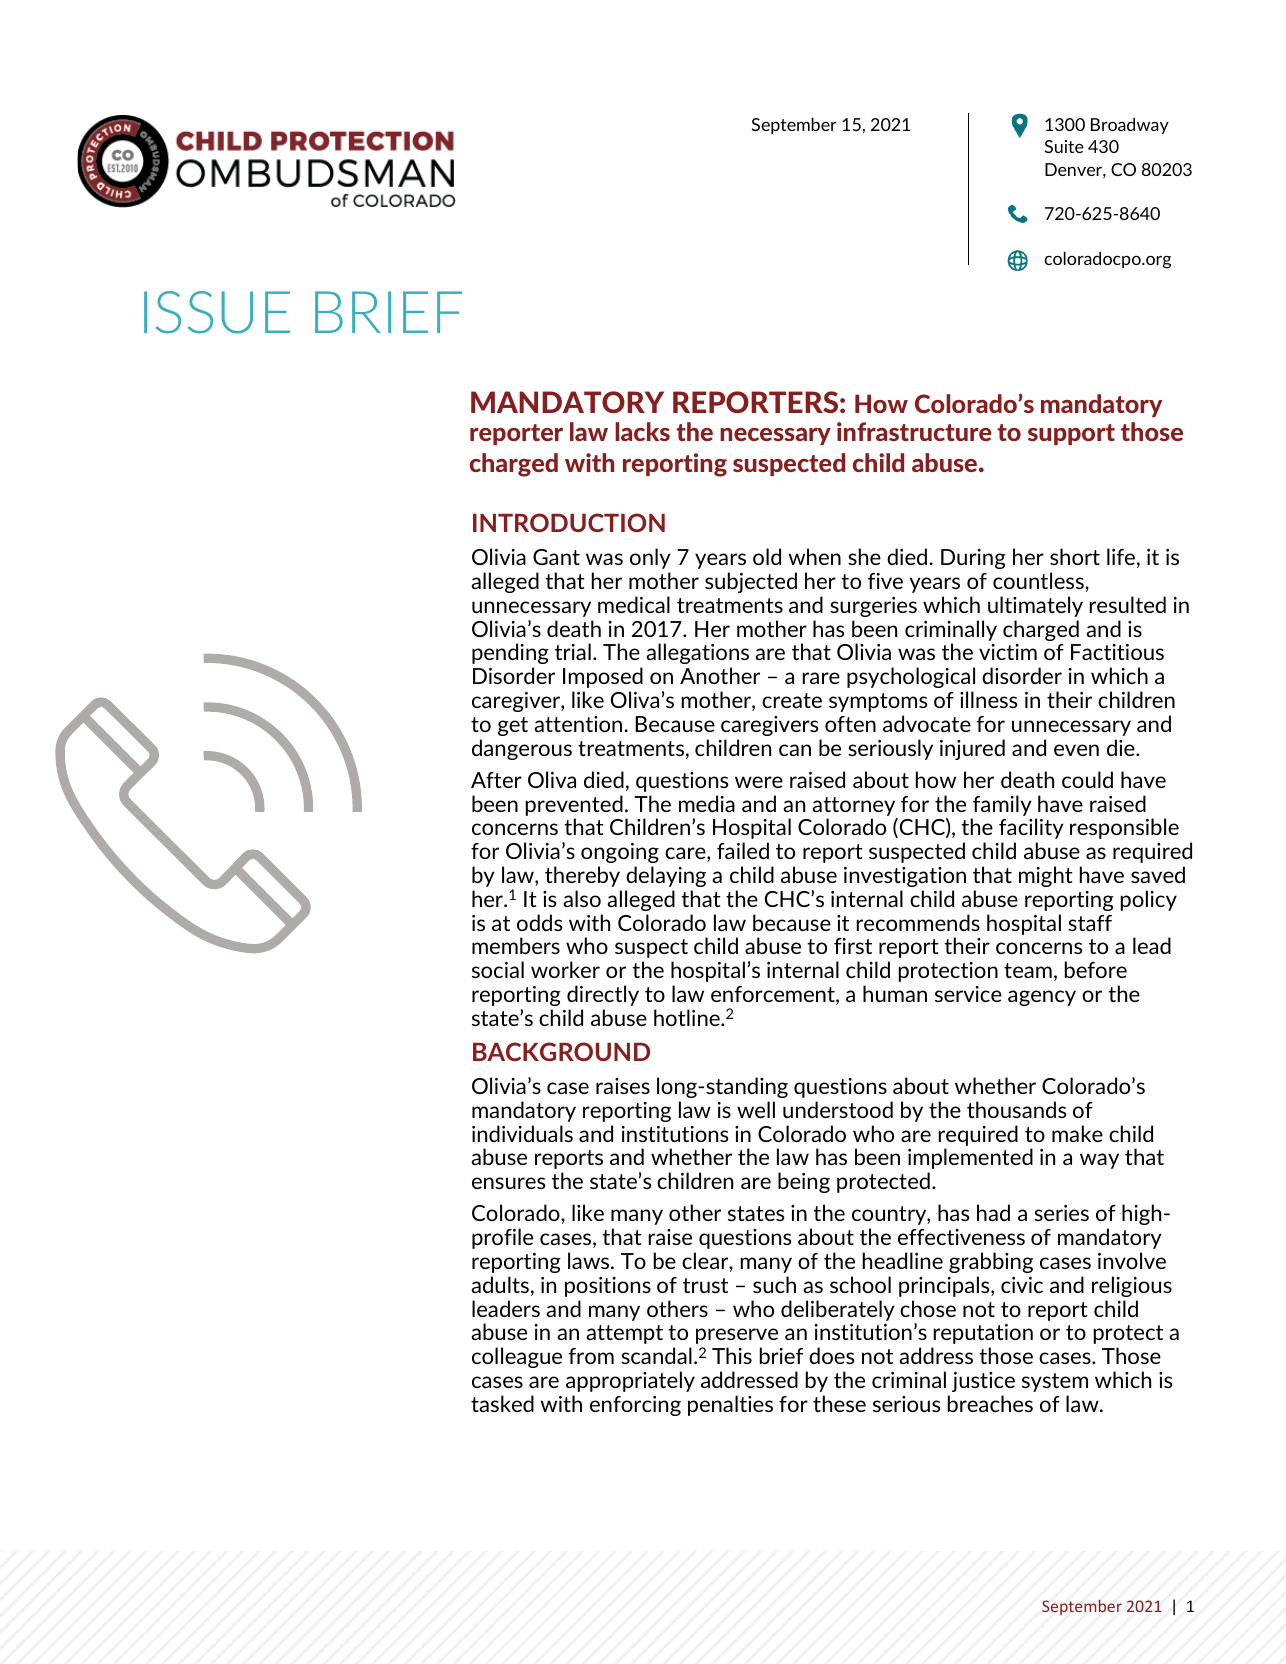 The width and height of the image is (1286, 1664). What do you see at coordinates (1055, 1382) in the image?
I see `system` at bounding box center [1055, 1382].
